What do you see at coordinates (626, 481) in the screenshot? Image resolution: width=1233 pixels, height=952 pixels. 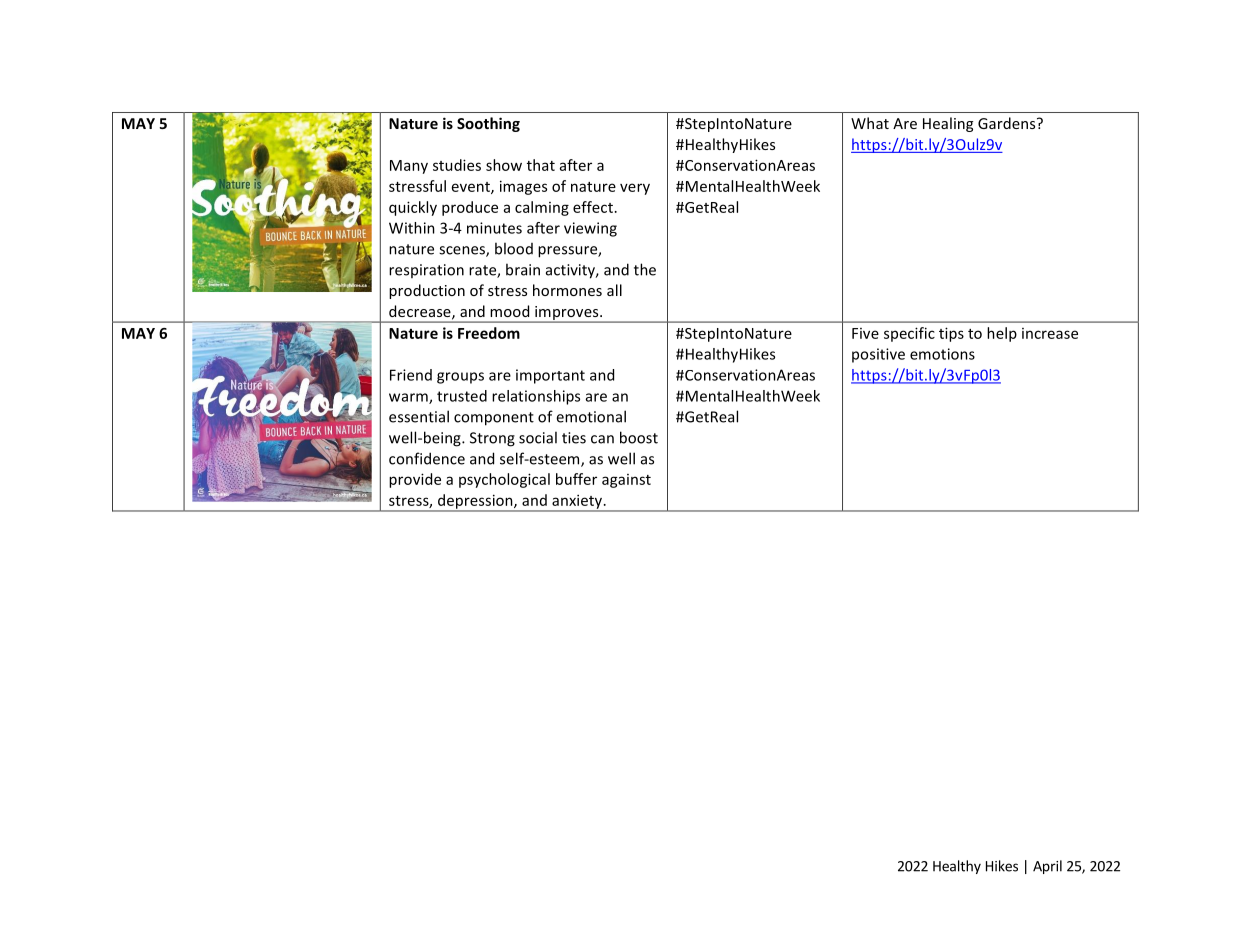 I see `against` at bounding box center [626, 481].
